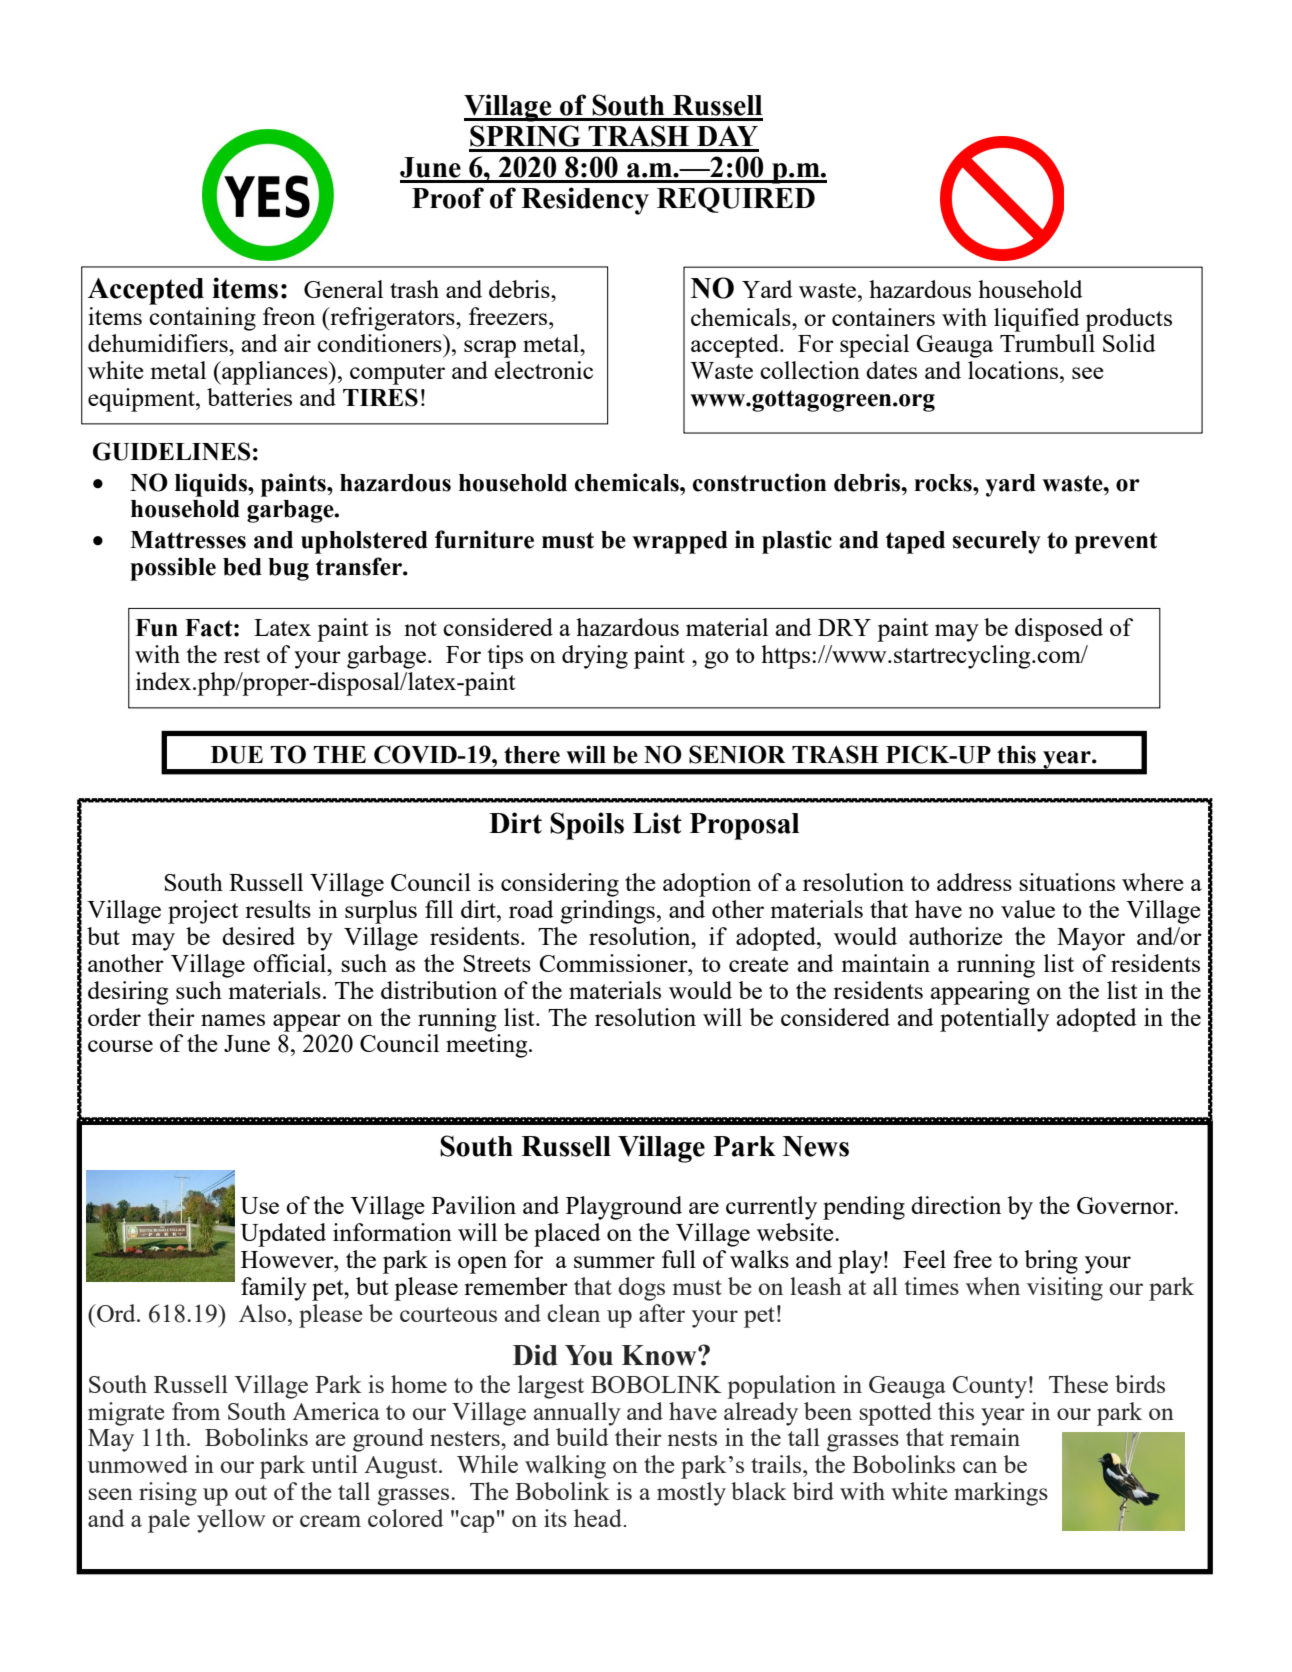 This page has height=1672, width=1292. I want to click on General, so click(343, 289).
